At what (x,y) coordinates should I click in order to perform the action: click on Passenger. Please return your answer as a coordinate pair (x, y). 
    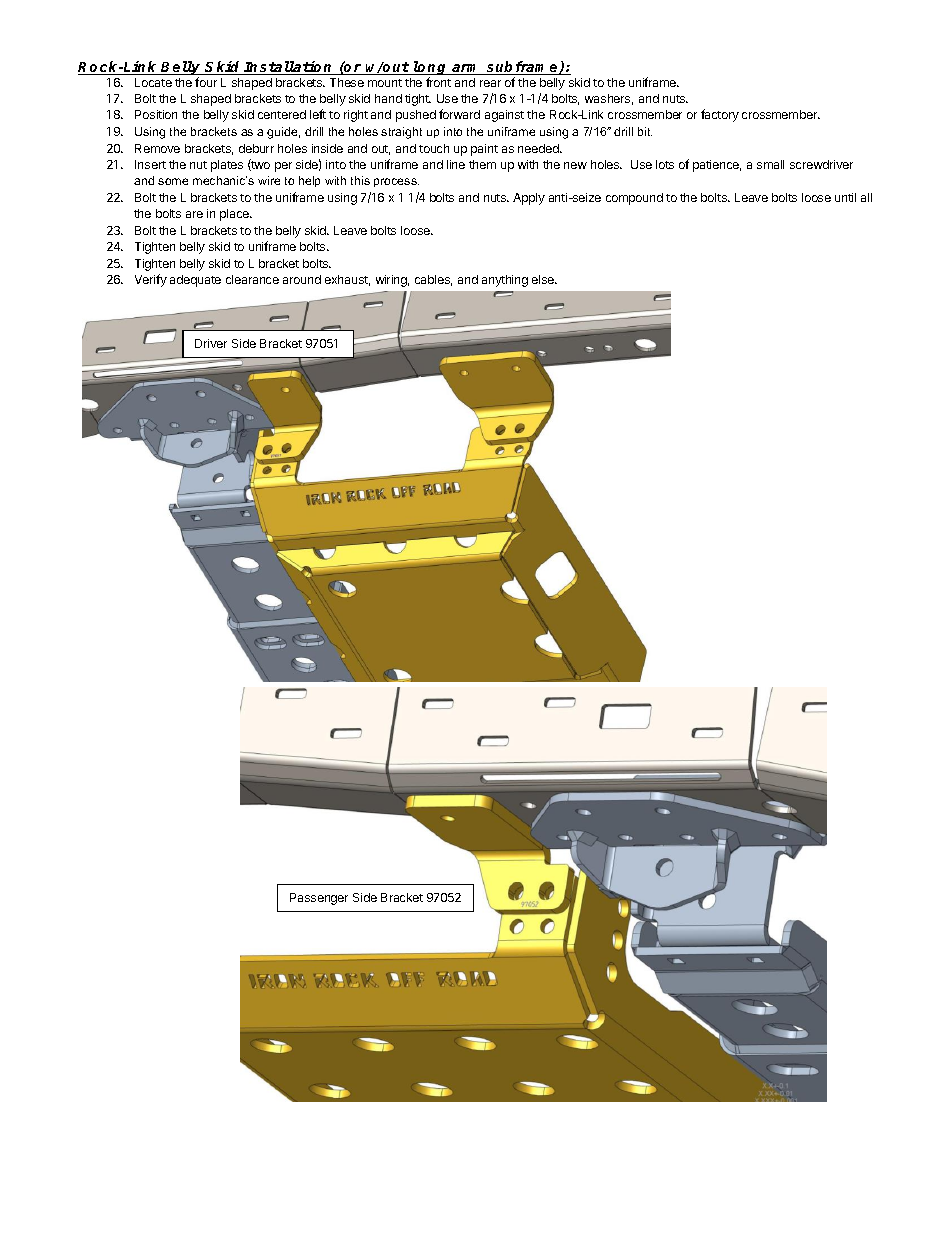
    Looking at the image, I should click on (319, 899).
